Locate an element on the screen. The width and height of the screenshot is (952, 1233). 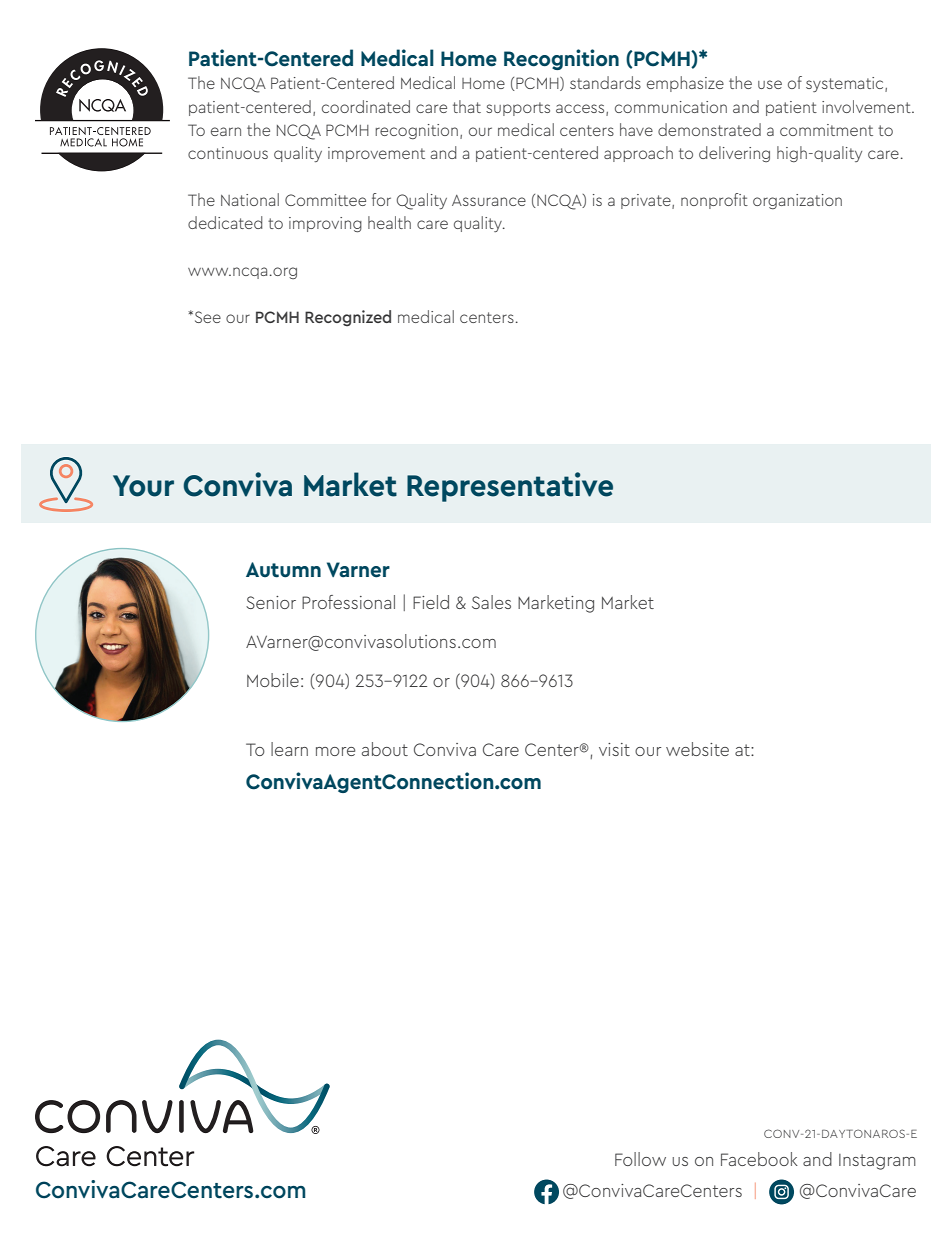
Instagram is located at coordinates (877, 1162).
